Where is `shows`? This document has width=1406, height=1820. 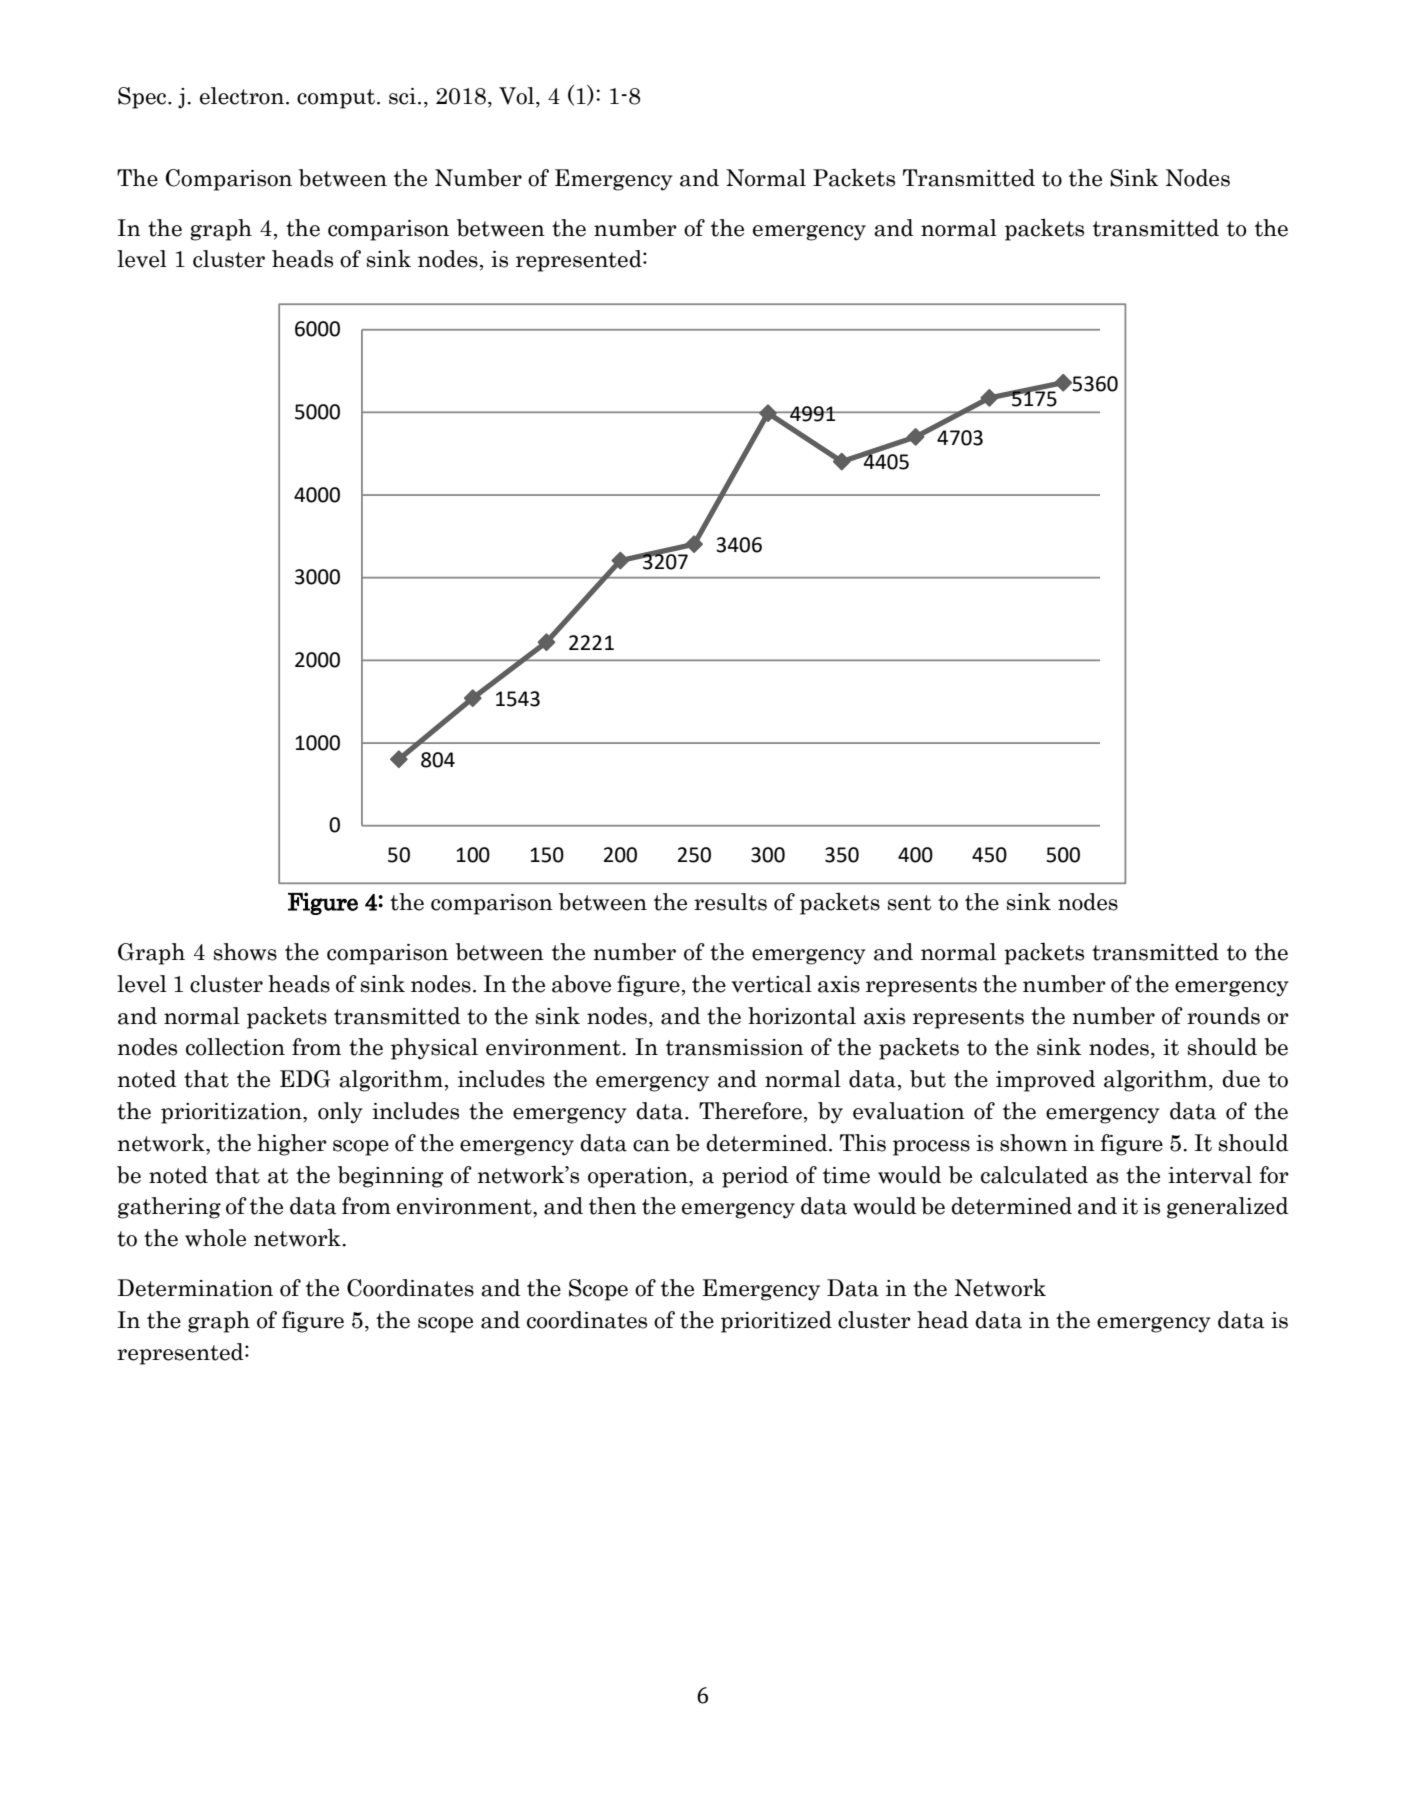
shows is located at coordinates (245, 952).
